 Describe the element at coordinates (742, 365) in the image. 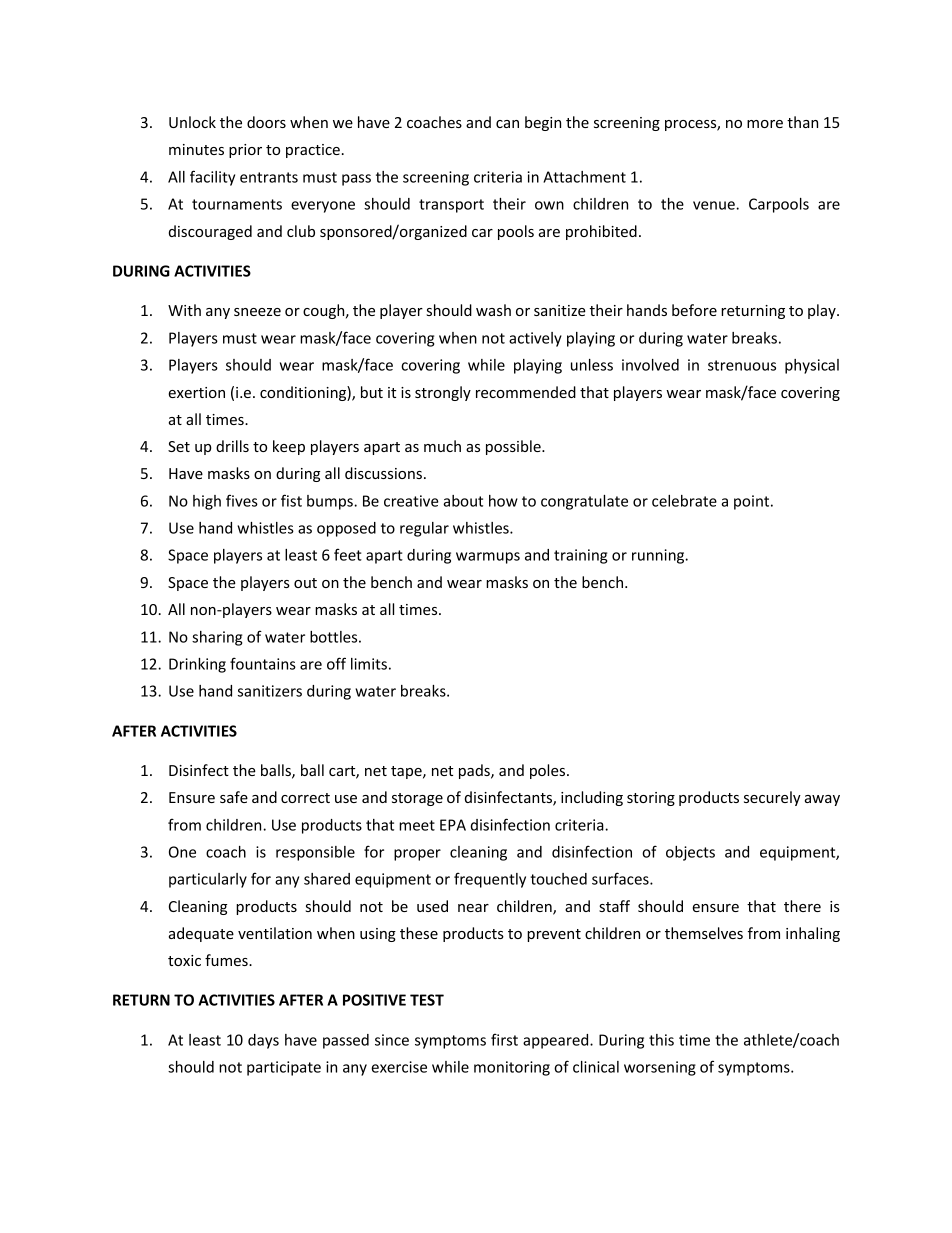

I see `strenuous` at that location.
